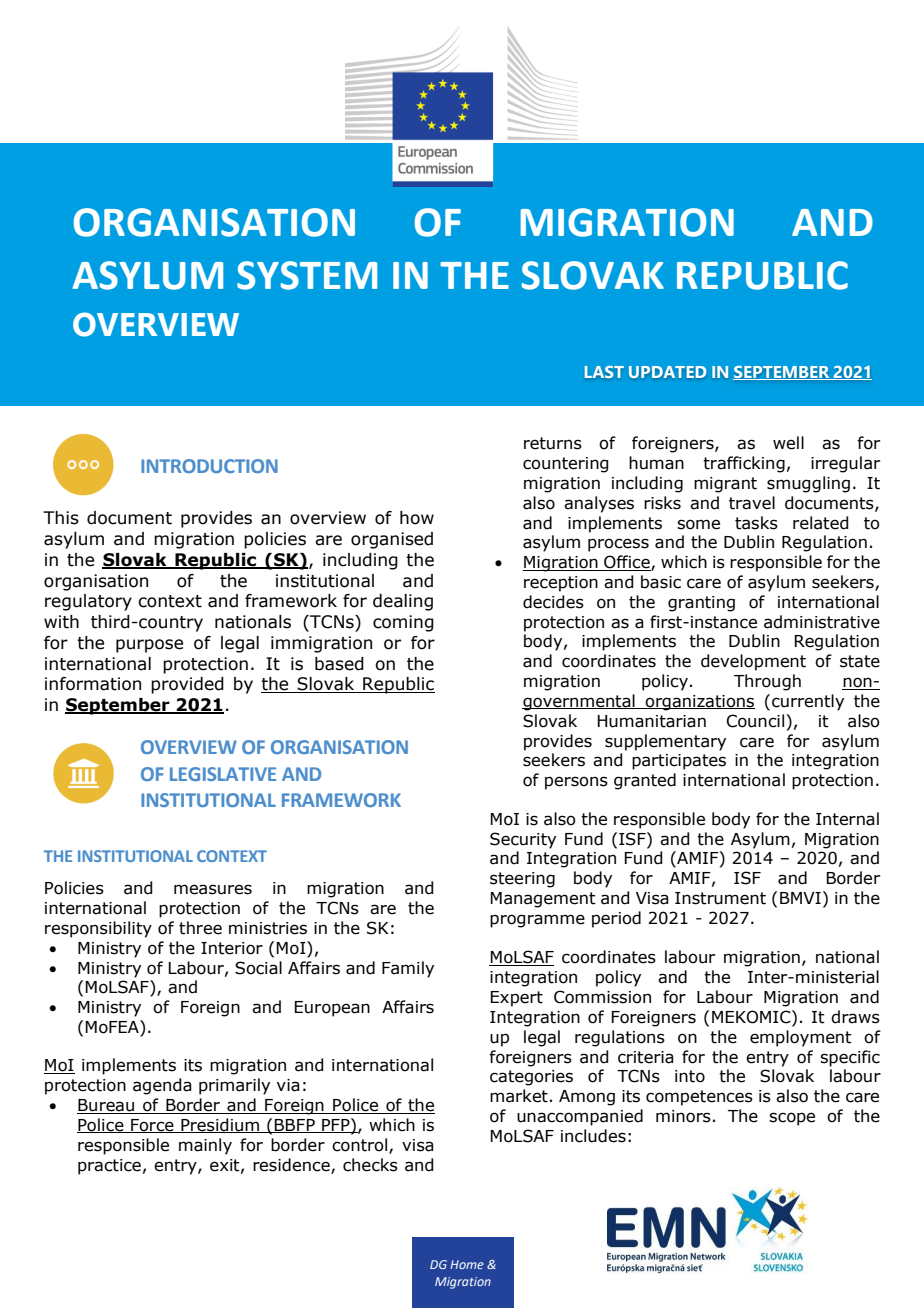 This image has width=924, height=1308. What do you see at coordinates (467, 1264) in the image?
I see `Home` at bounding box center [467, 1264].
